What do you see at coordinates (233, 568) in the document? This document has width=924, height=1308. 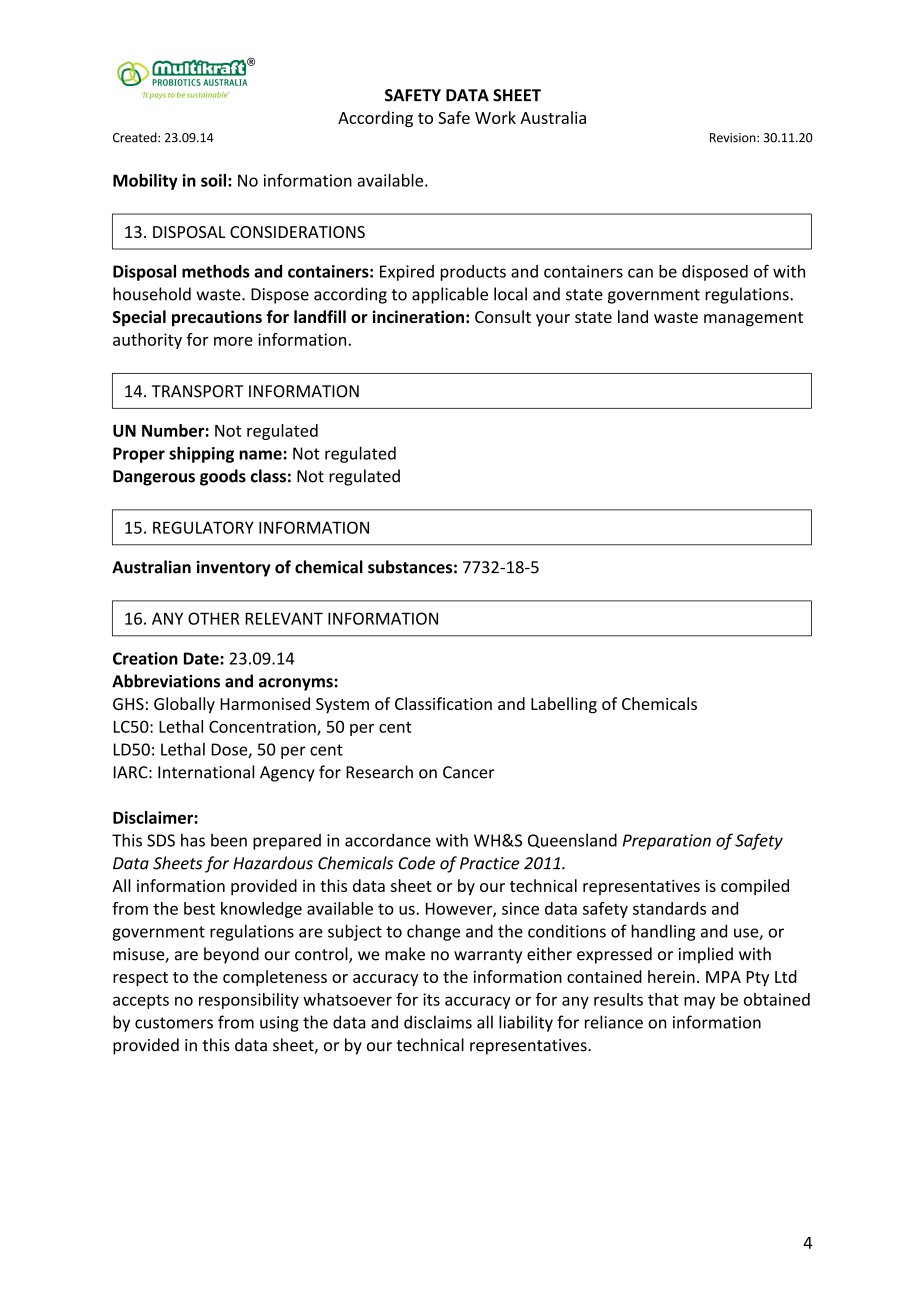 I see `inventory` at bounding box center [233, 568].
